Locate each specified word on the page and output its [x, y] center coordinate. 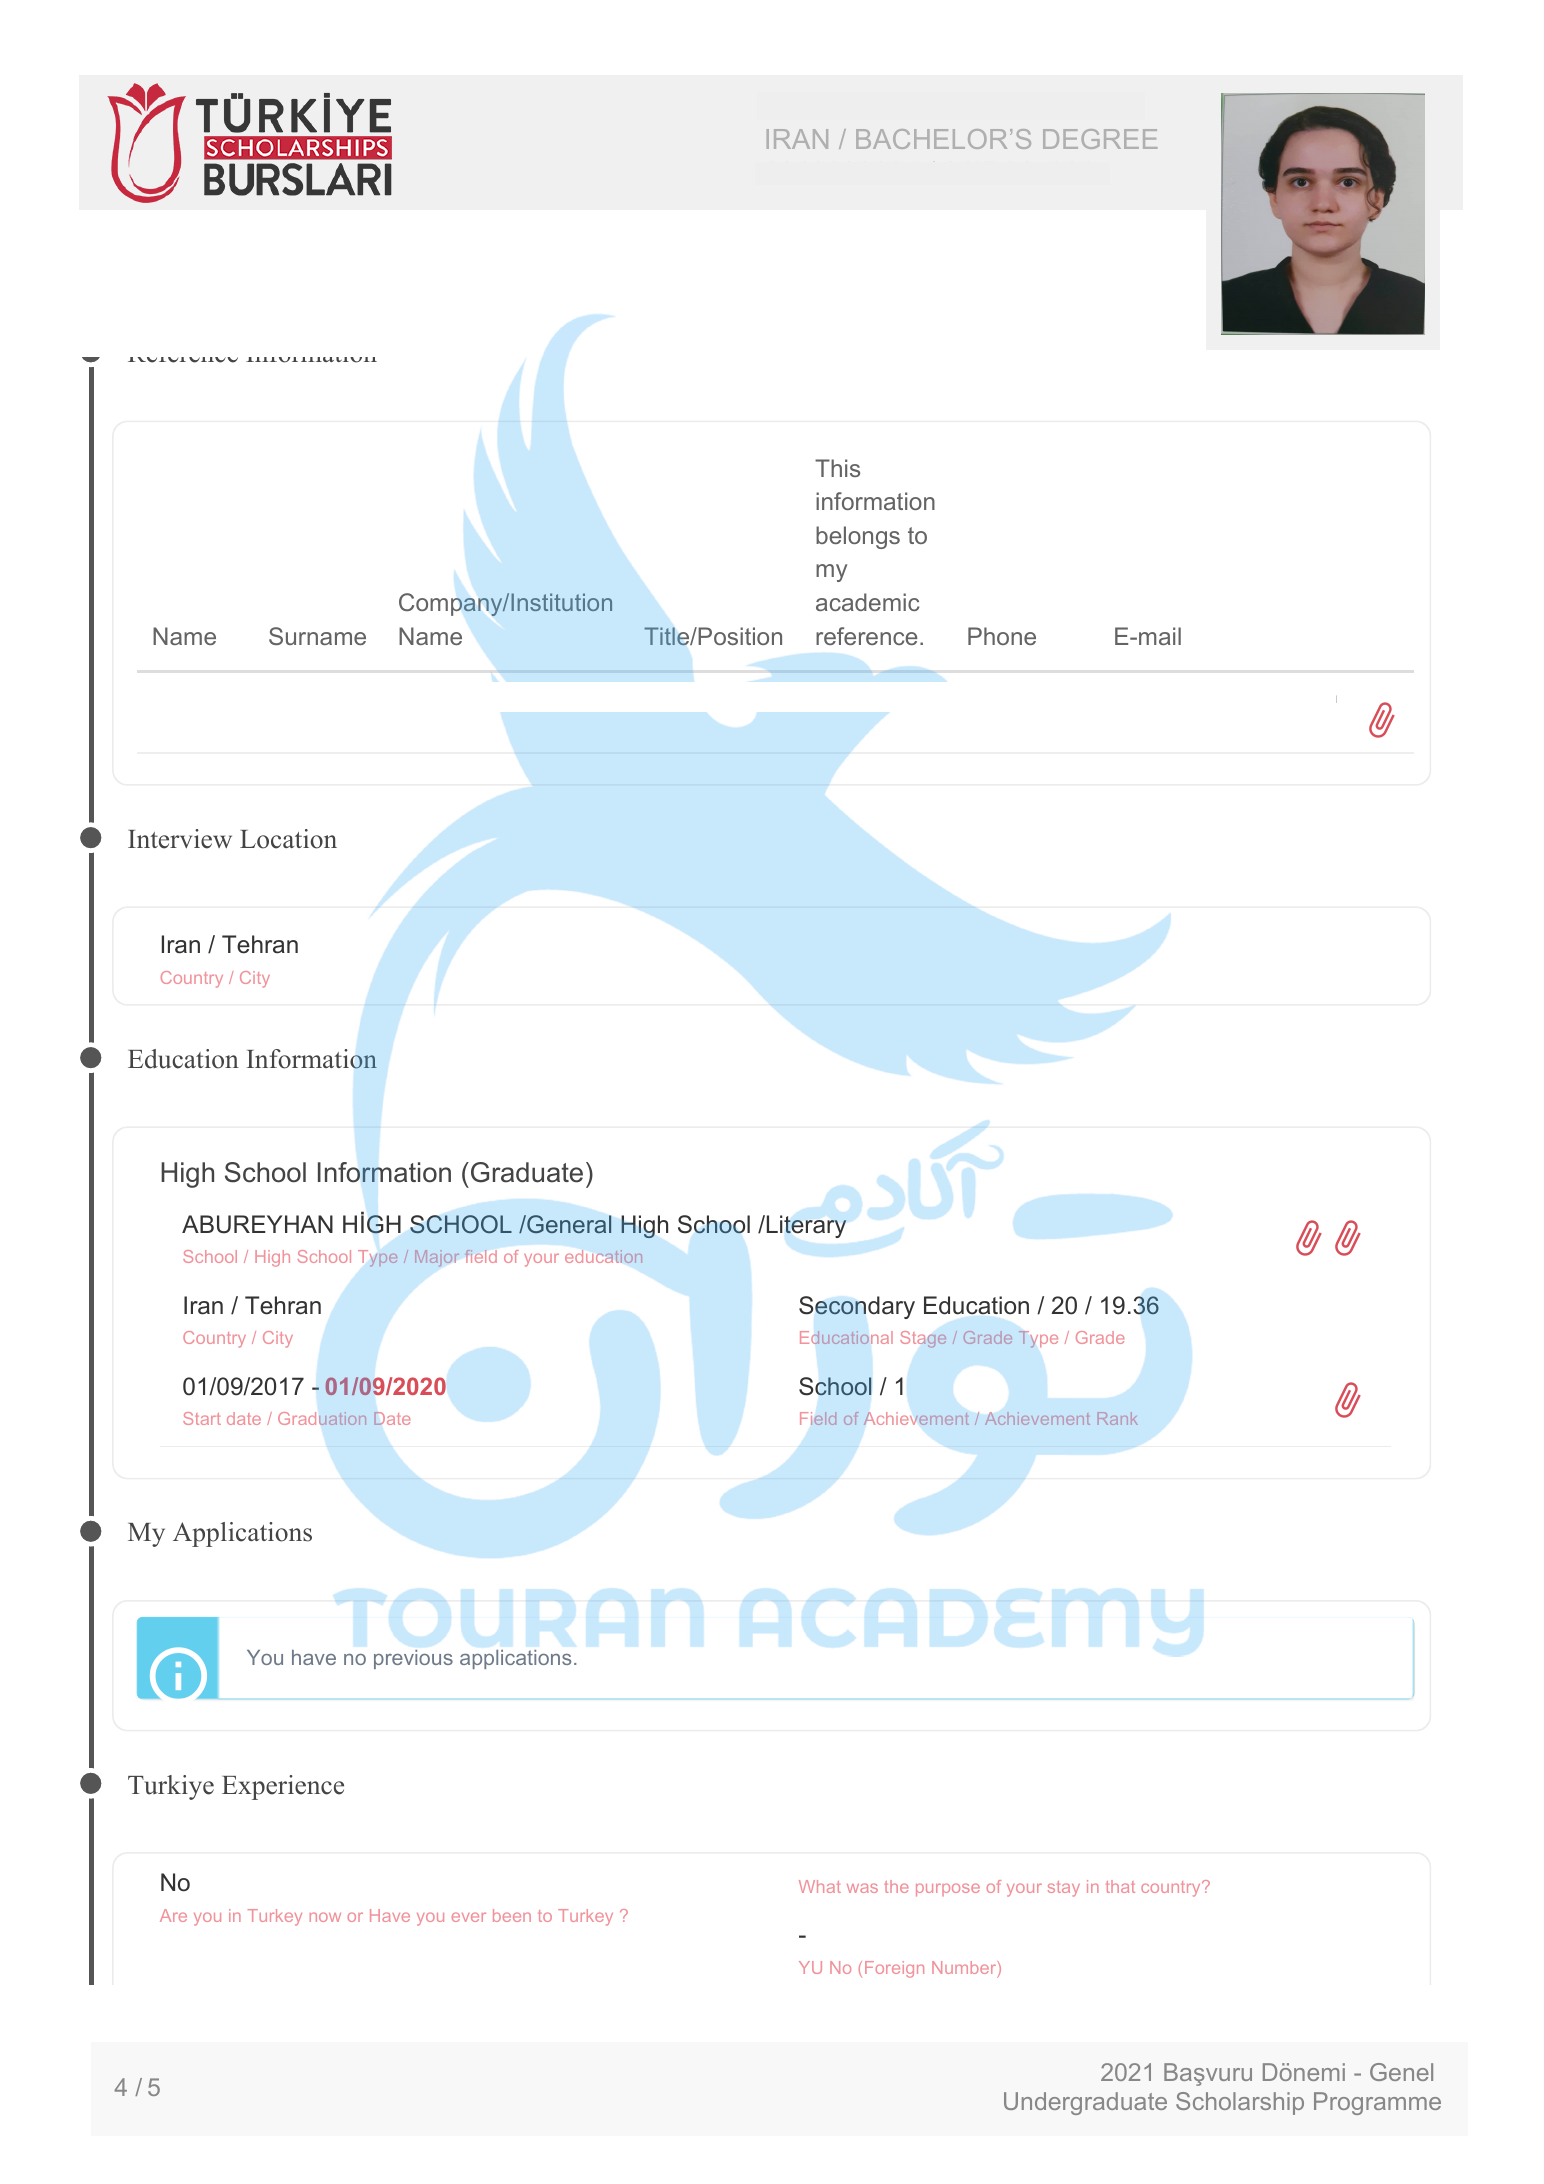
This [837, 468]
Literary [805, 1226]
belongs [858, 537]
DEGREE [1100, 139]
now [325, 1917]
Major [437, 1258]
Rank [1118, 1418]
